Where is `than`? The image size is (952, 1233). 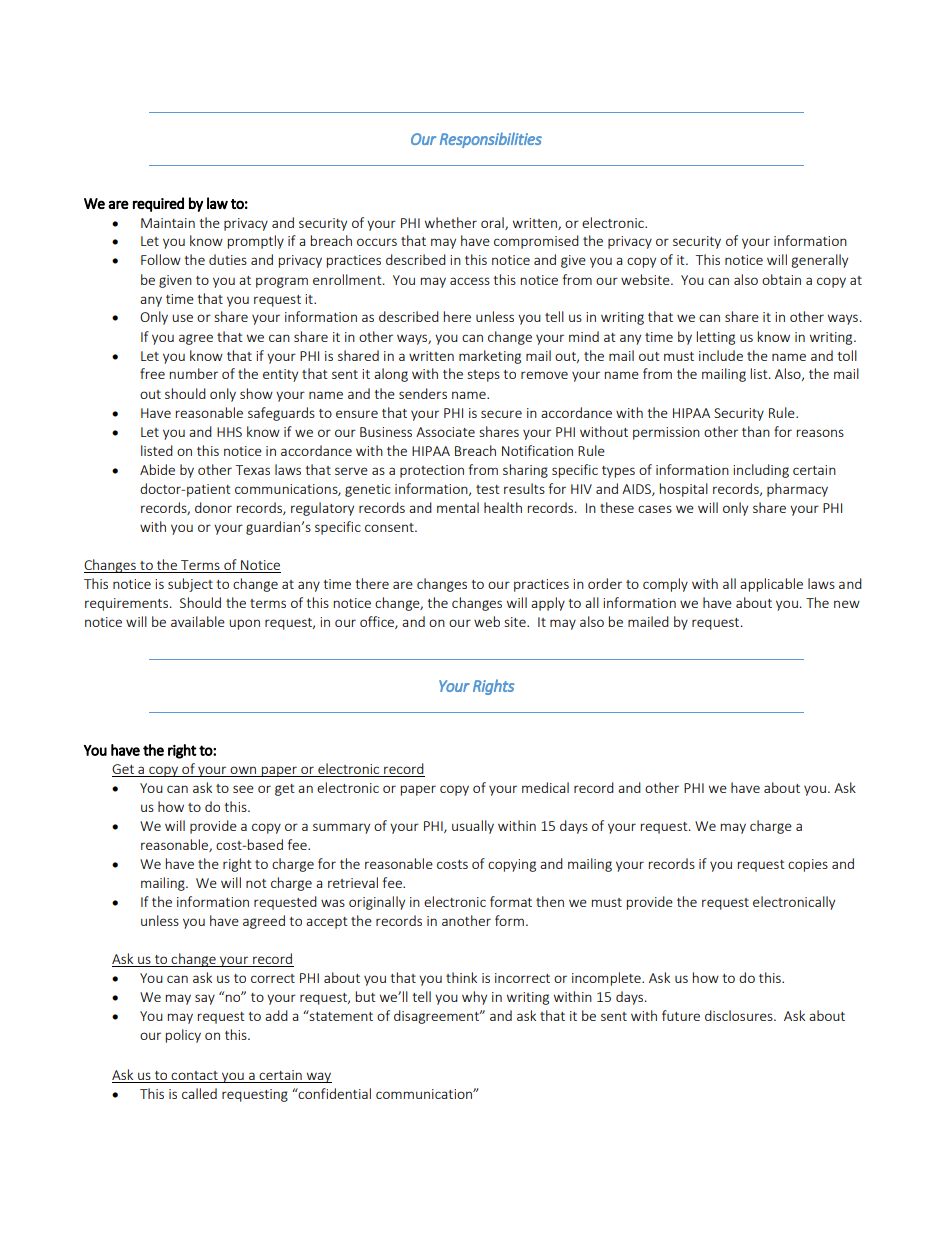 than is located at coordinates (756, 431).
